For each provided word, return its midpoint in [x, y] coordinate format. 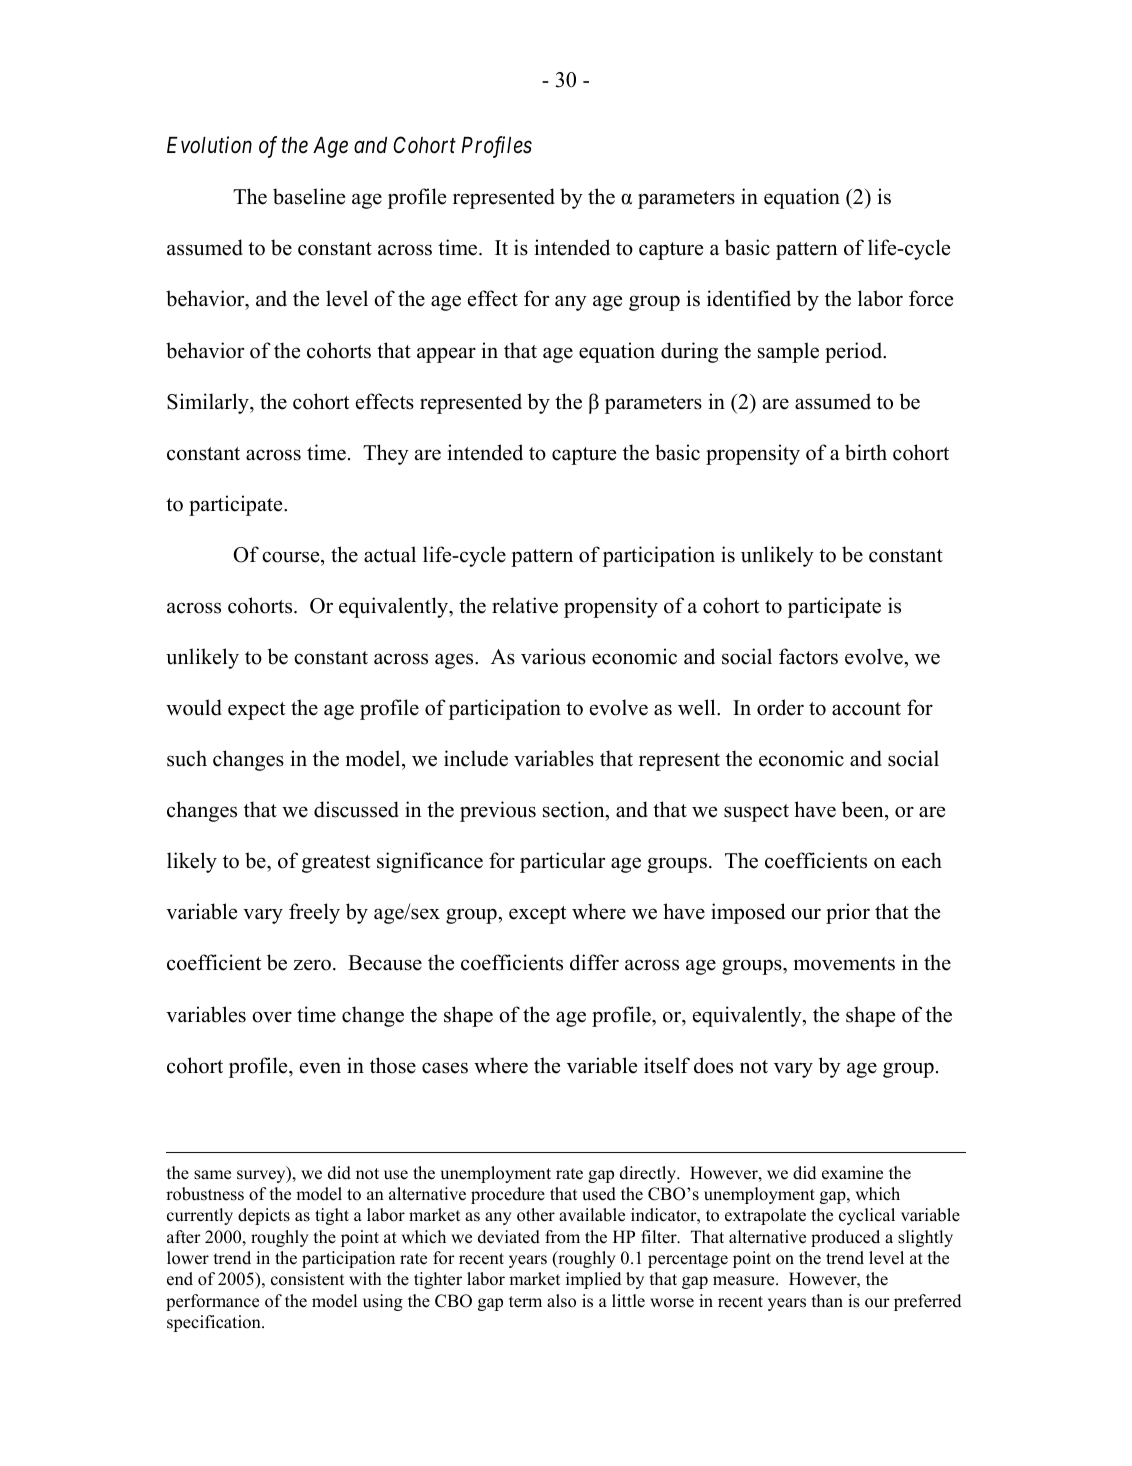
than [827, 1300]
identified [749, 298]
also [561, 1301]
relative [525, 605]
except [538, 915]
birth [866, 452]
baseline [309, 196]
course [292, 557]
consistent [307, 1279]
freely [314, 913]
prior [848, 913]
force [931, 298]
